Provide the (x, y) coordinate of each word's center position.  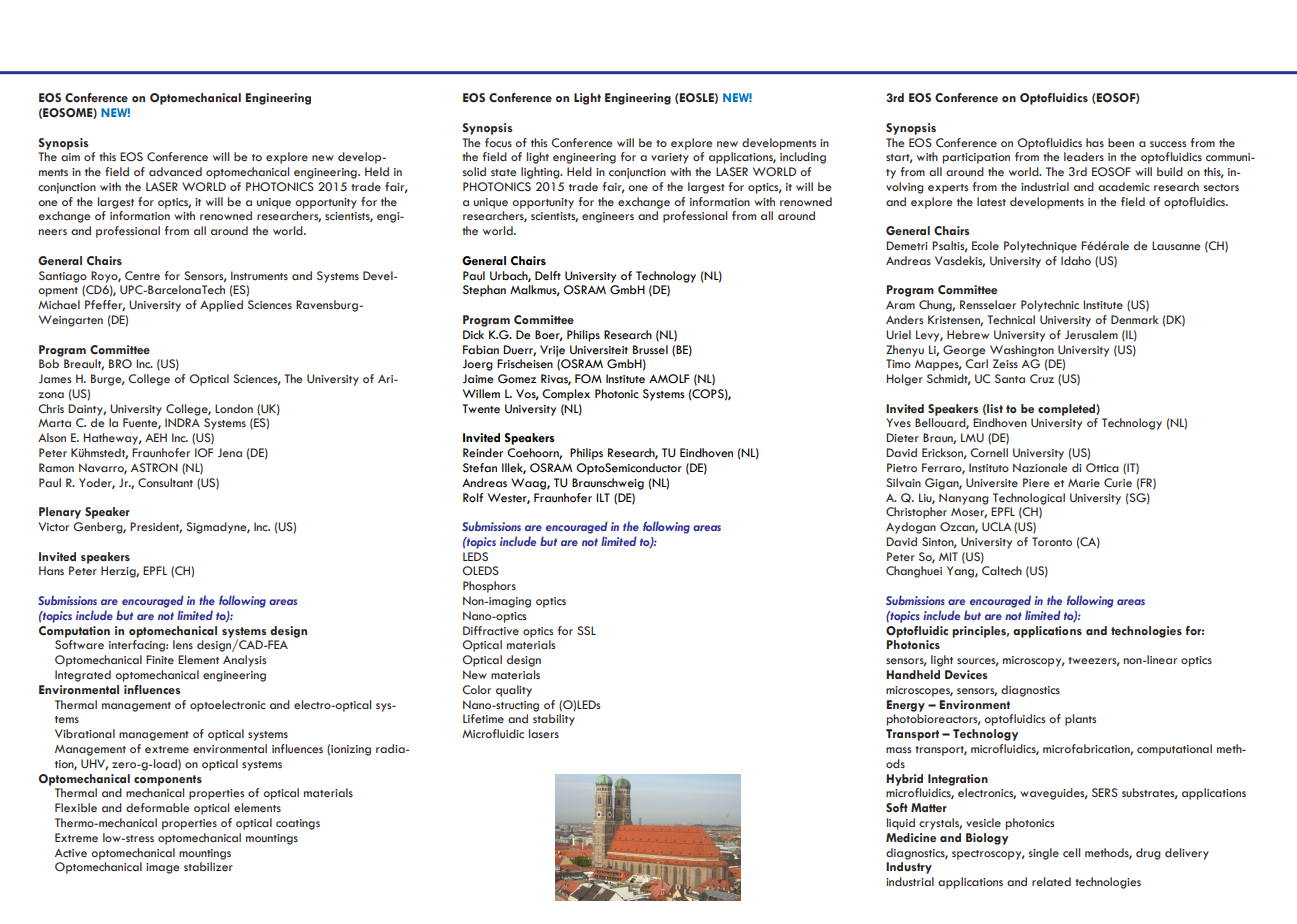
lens (183, 644)
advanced (175, 171)
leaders (1084, 156)
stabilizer (208, 866)
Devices (966, 674)
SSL (586, 630)
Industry (909, 868)
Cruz (1042, 378)
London (234, 408)
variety (670, 158)
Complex (566, 395)
